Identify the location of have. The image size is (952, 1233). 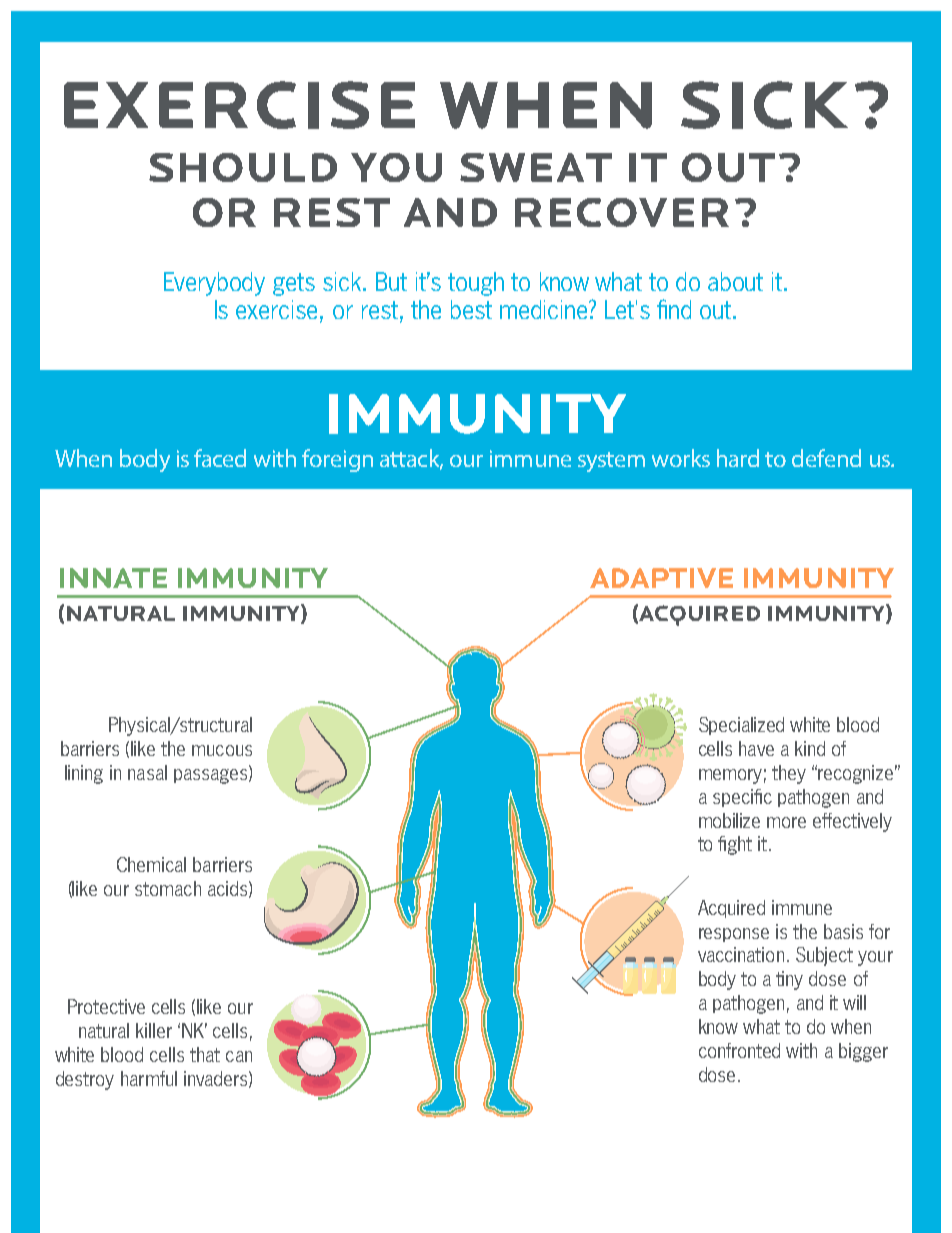
(756, 748).
